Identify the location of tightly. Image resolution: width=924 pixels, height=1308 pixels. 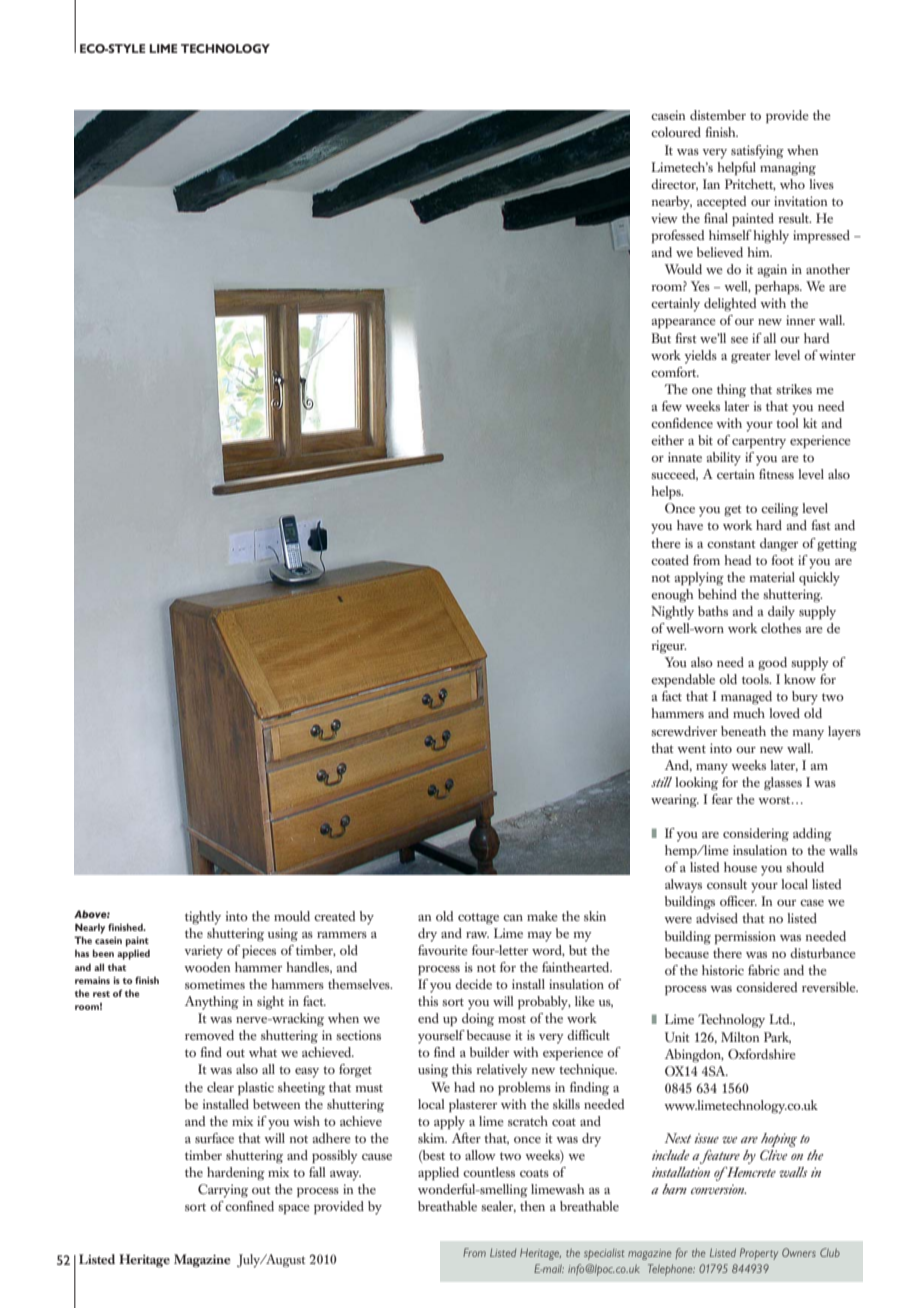
(203, 918).
